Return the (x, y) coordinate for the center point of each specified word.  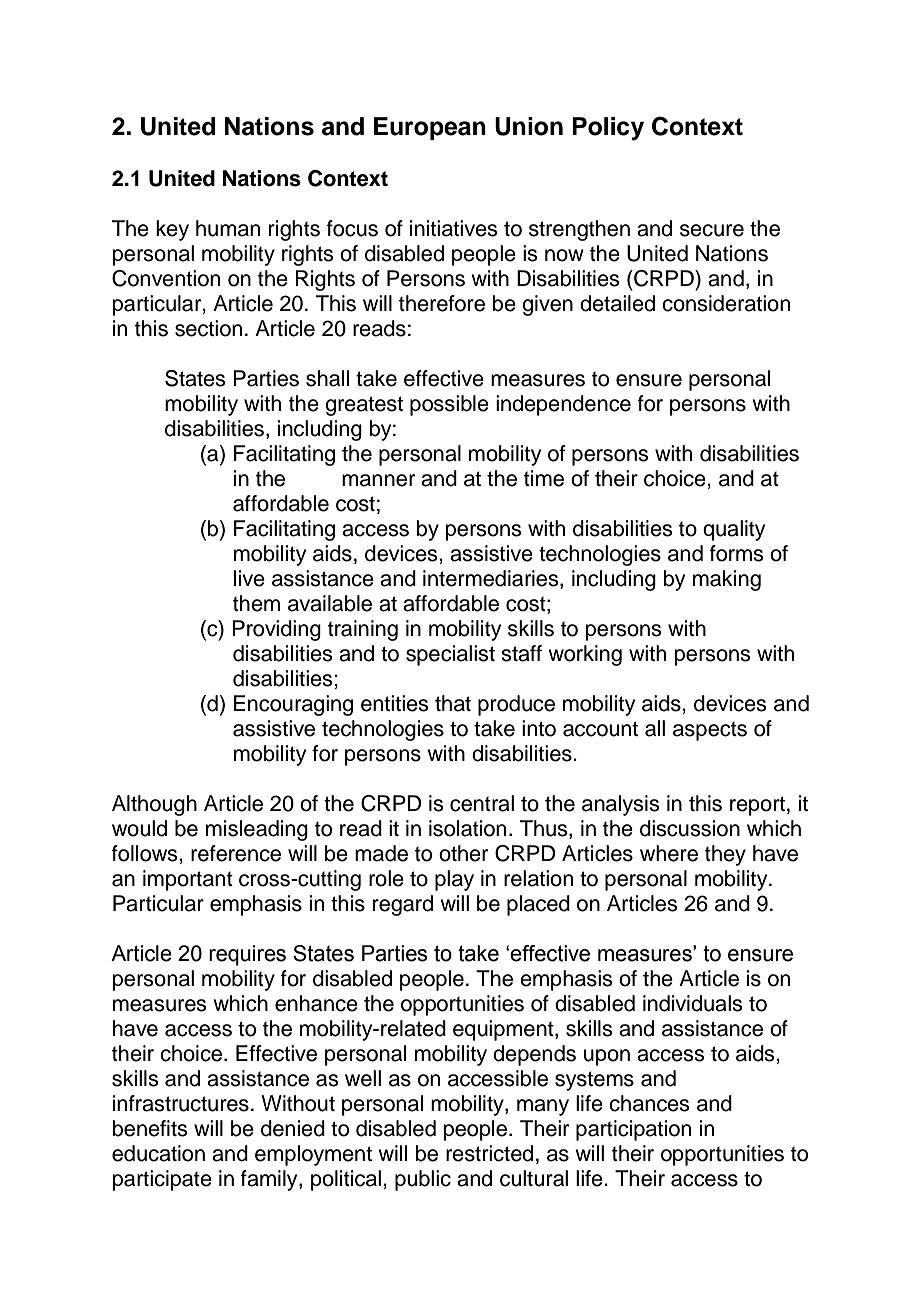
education (158, 1153)
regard (403, 905)
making (727, 580)
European (430, 128)
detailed (617, 303)
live (249, 578)
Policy (608, 129)
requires (247, 955)
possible (449, 405)
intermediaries (492, 579)
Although (154, 805)
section (208, 328)
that (453, 703)
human (228, 228)
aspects (710, 731)
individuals (693, 1003)
